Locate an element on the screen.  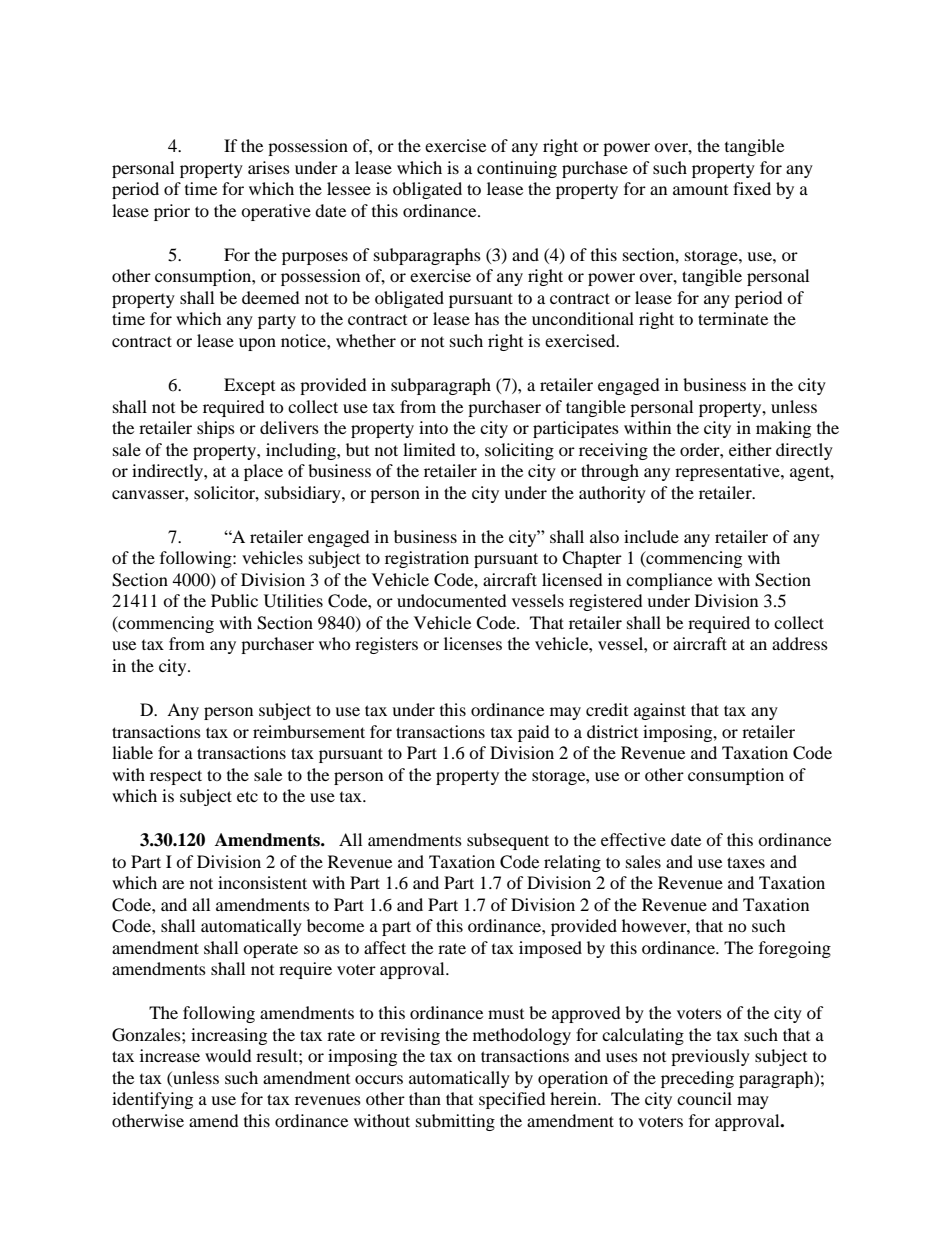
limited is located at coordinates (429, 449).
